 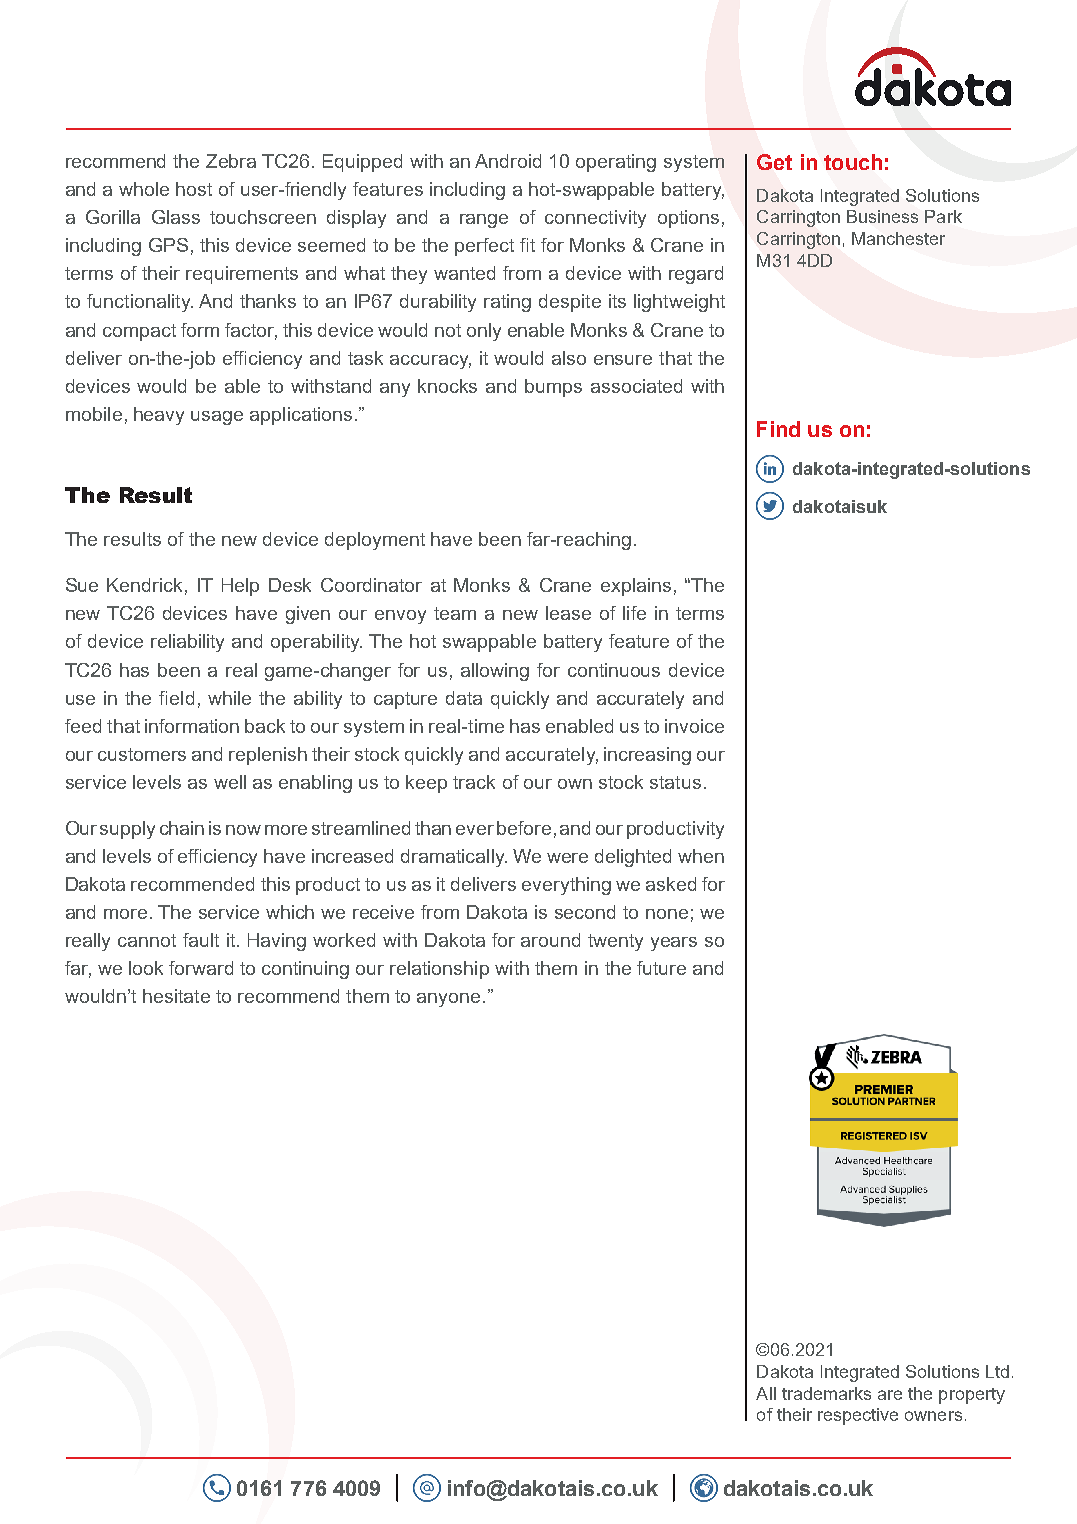 I want to click on explains, so click(x=636, y=587).
